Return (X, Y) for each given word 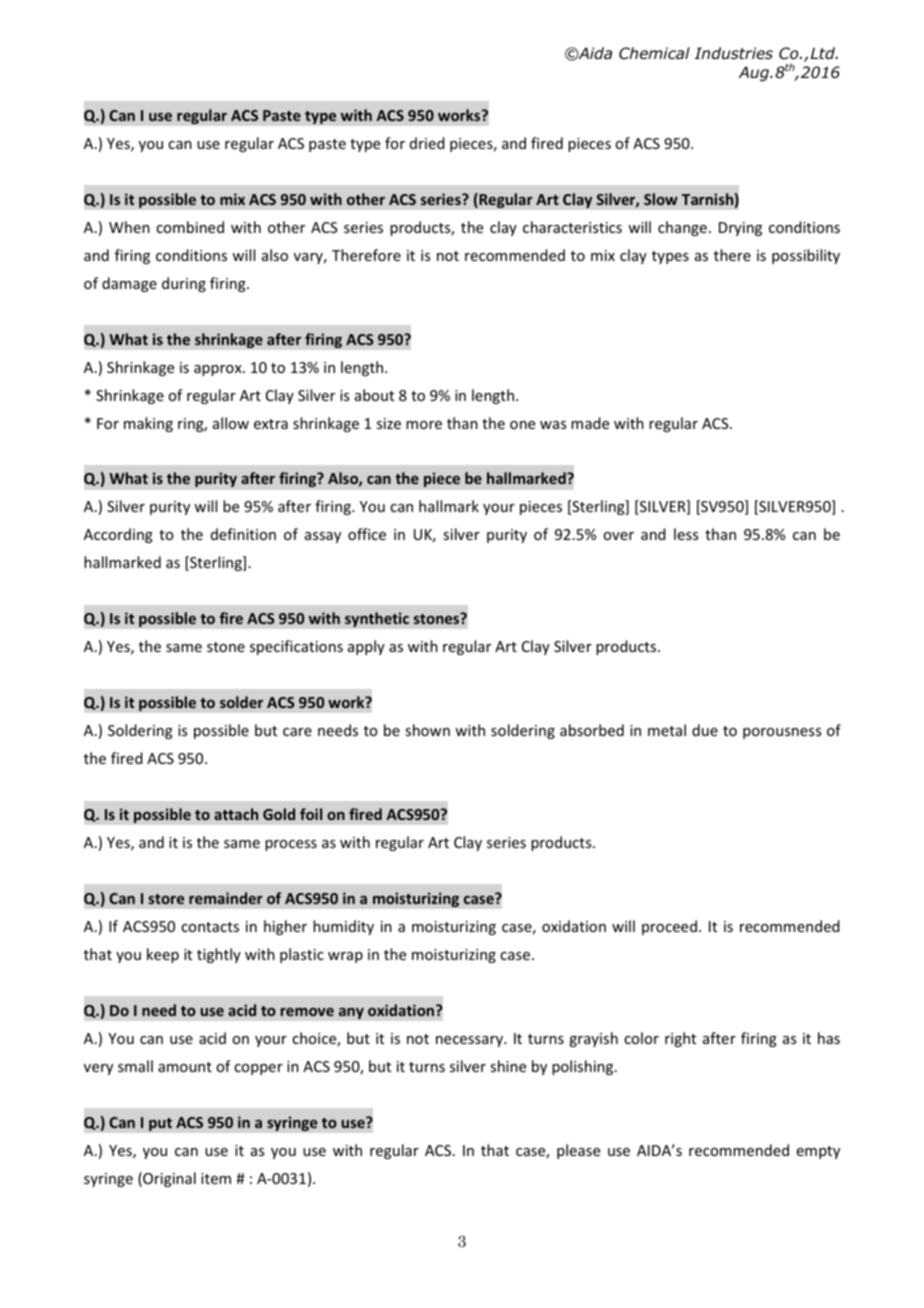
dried (427, 143)
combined (190, 227)
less (686, 534)
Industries (734, 53)
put (160, 1124)
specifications (296, 647)
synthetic (377, 619)
